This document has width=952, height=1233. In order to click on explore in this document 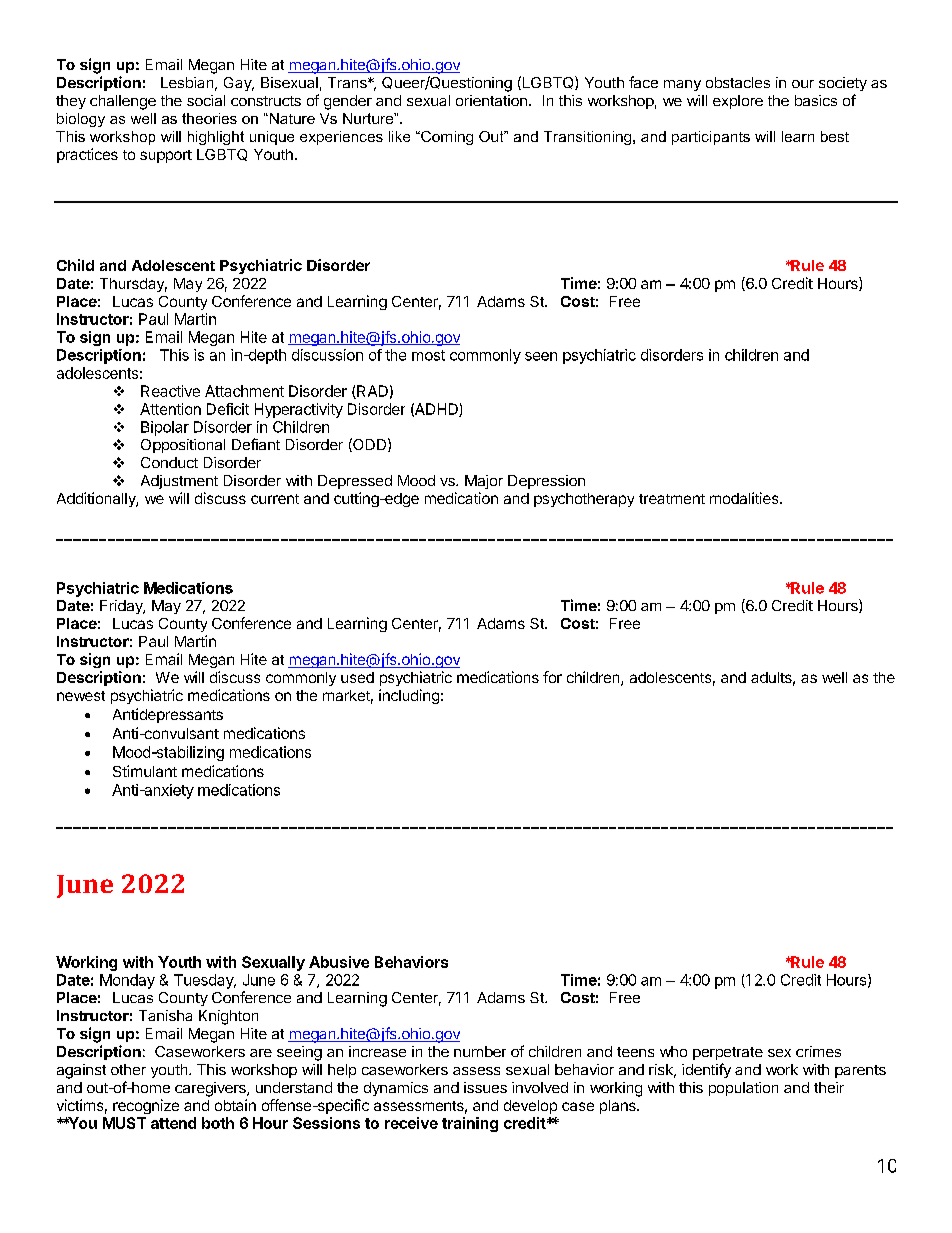, I will do `click(738, 102)`.
